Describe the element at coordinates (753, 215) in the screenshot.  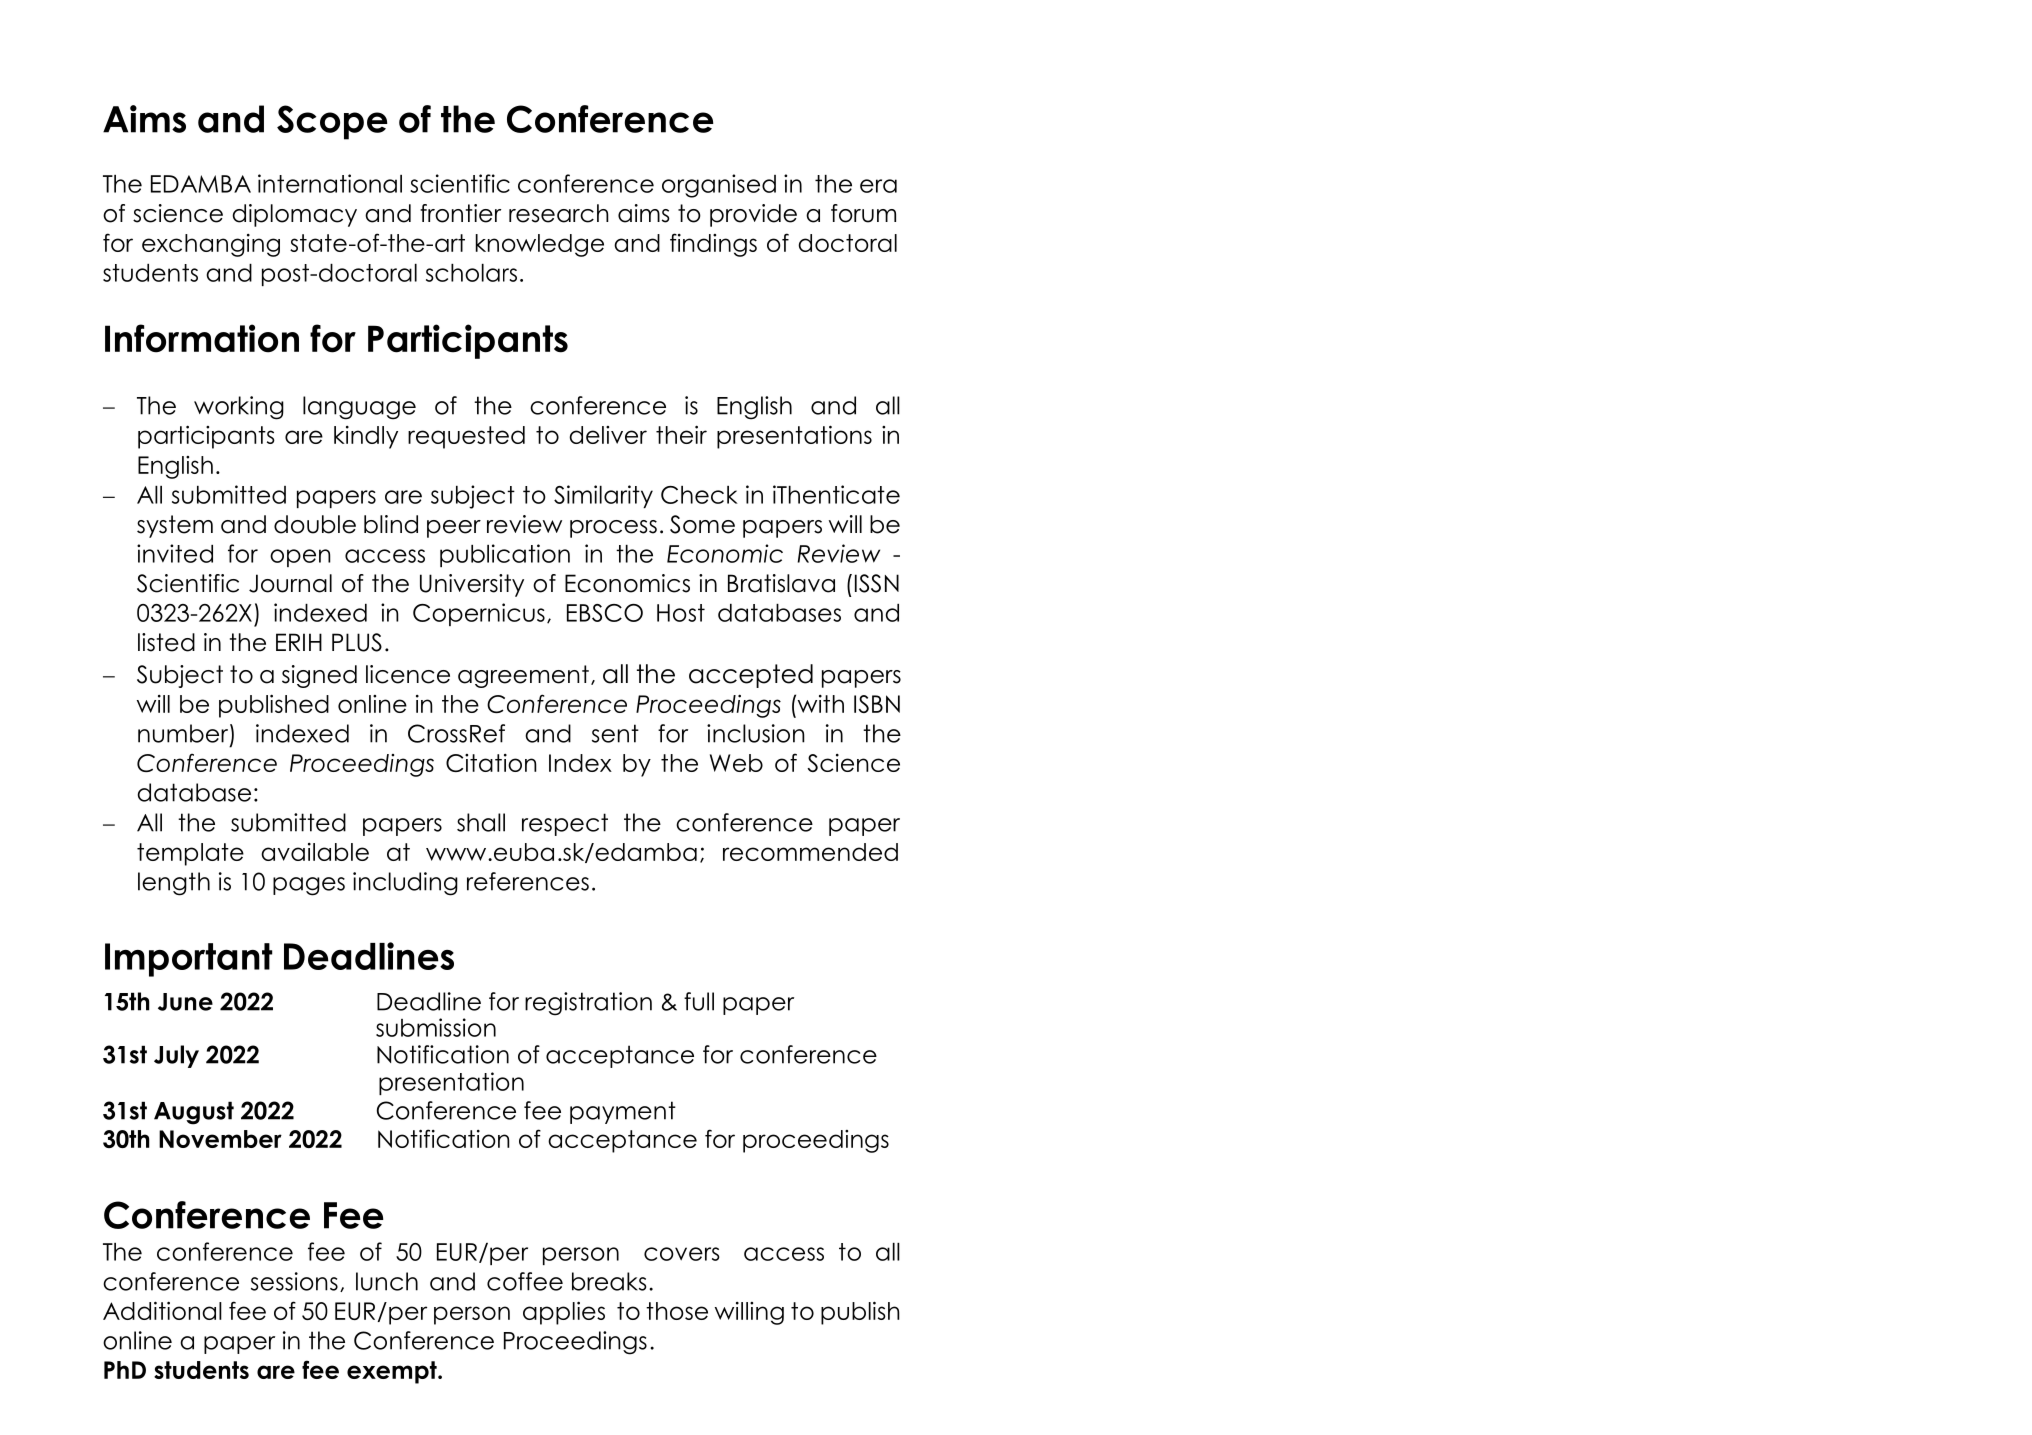
I see `provide` at that location.
